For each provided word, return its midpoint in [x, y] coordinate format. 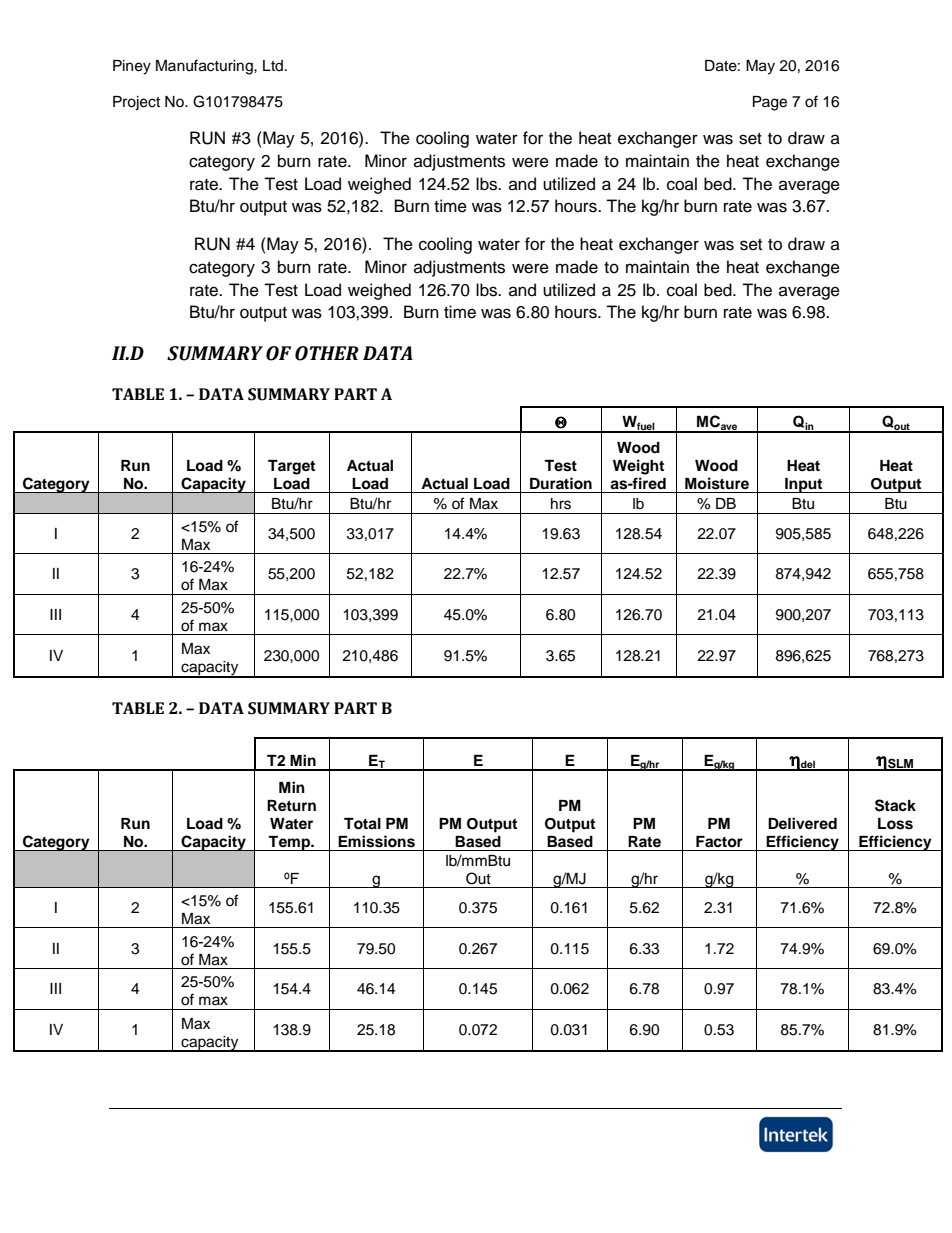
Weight [638, 467]
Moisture [717, 483]
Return [291, 806]
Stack [895, 805]
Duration [561, 483]
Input [804, 485]
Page [770, 103]
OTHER [327, 353]
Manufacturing [205, 67]
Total [362, 824]
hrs [561, 504]
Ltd [274, 65]
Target [291, 467]
